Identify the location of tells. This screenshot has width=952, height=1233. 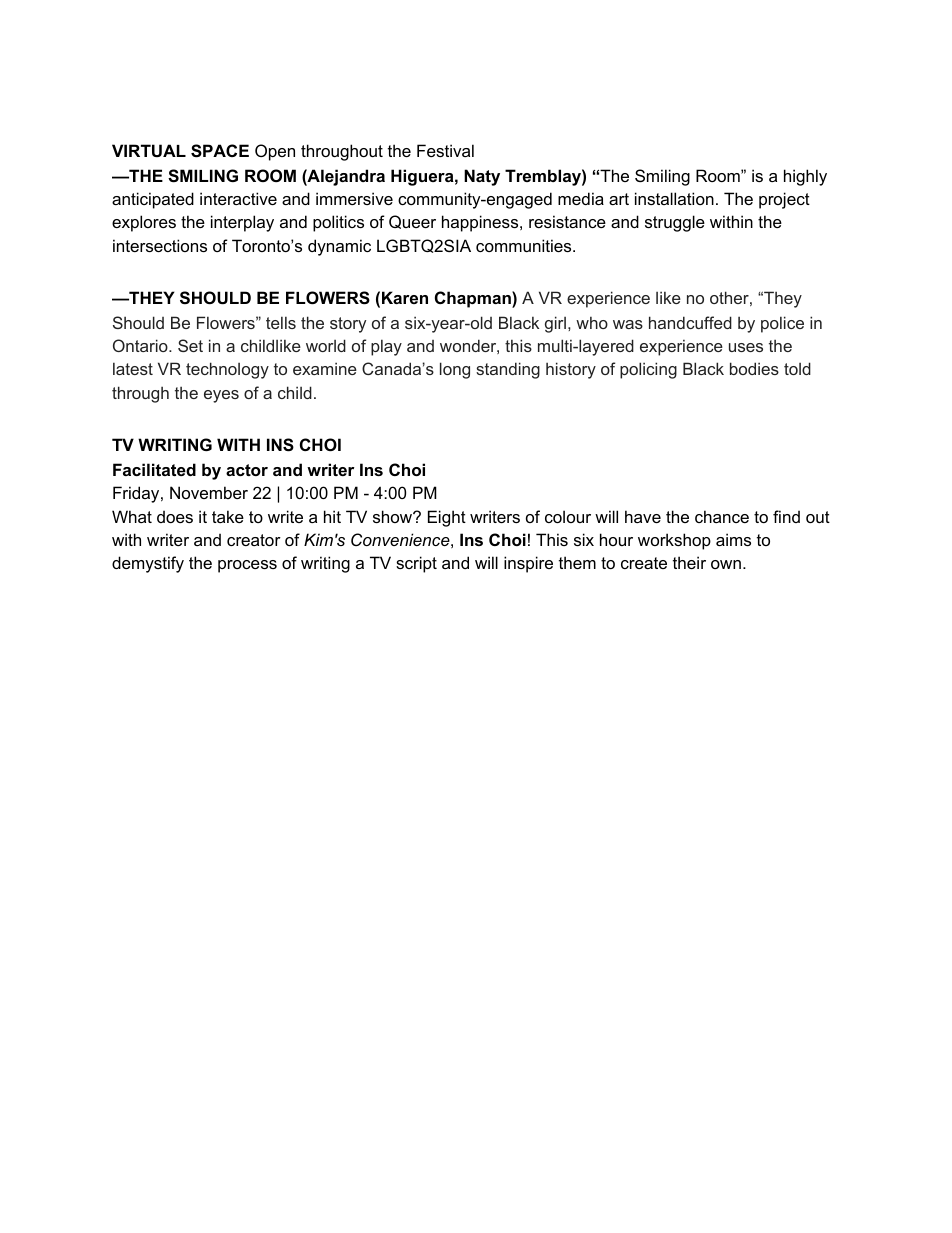
(281, 322).
